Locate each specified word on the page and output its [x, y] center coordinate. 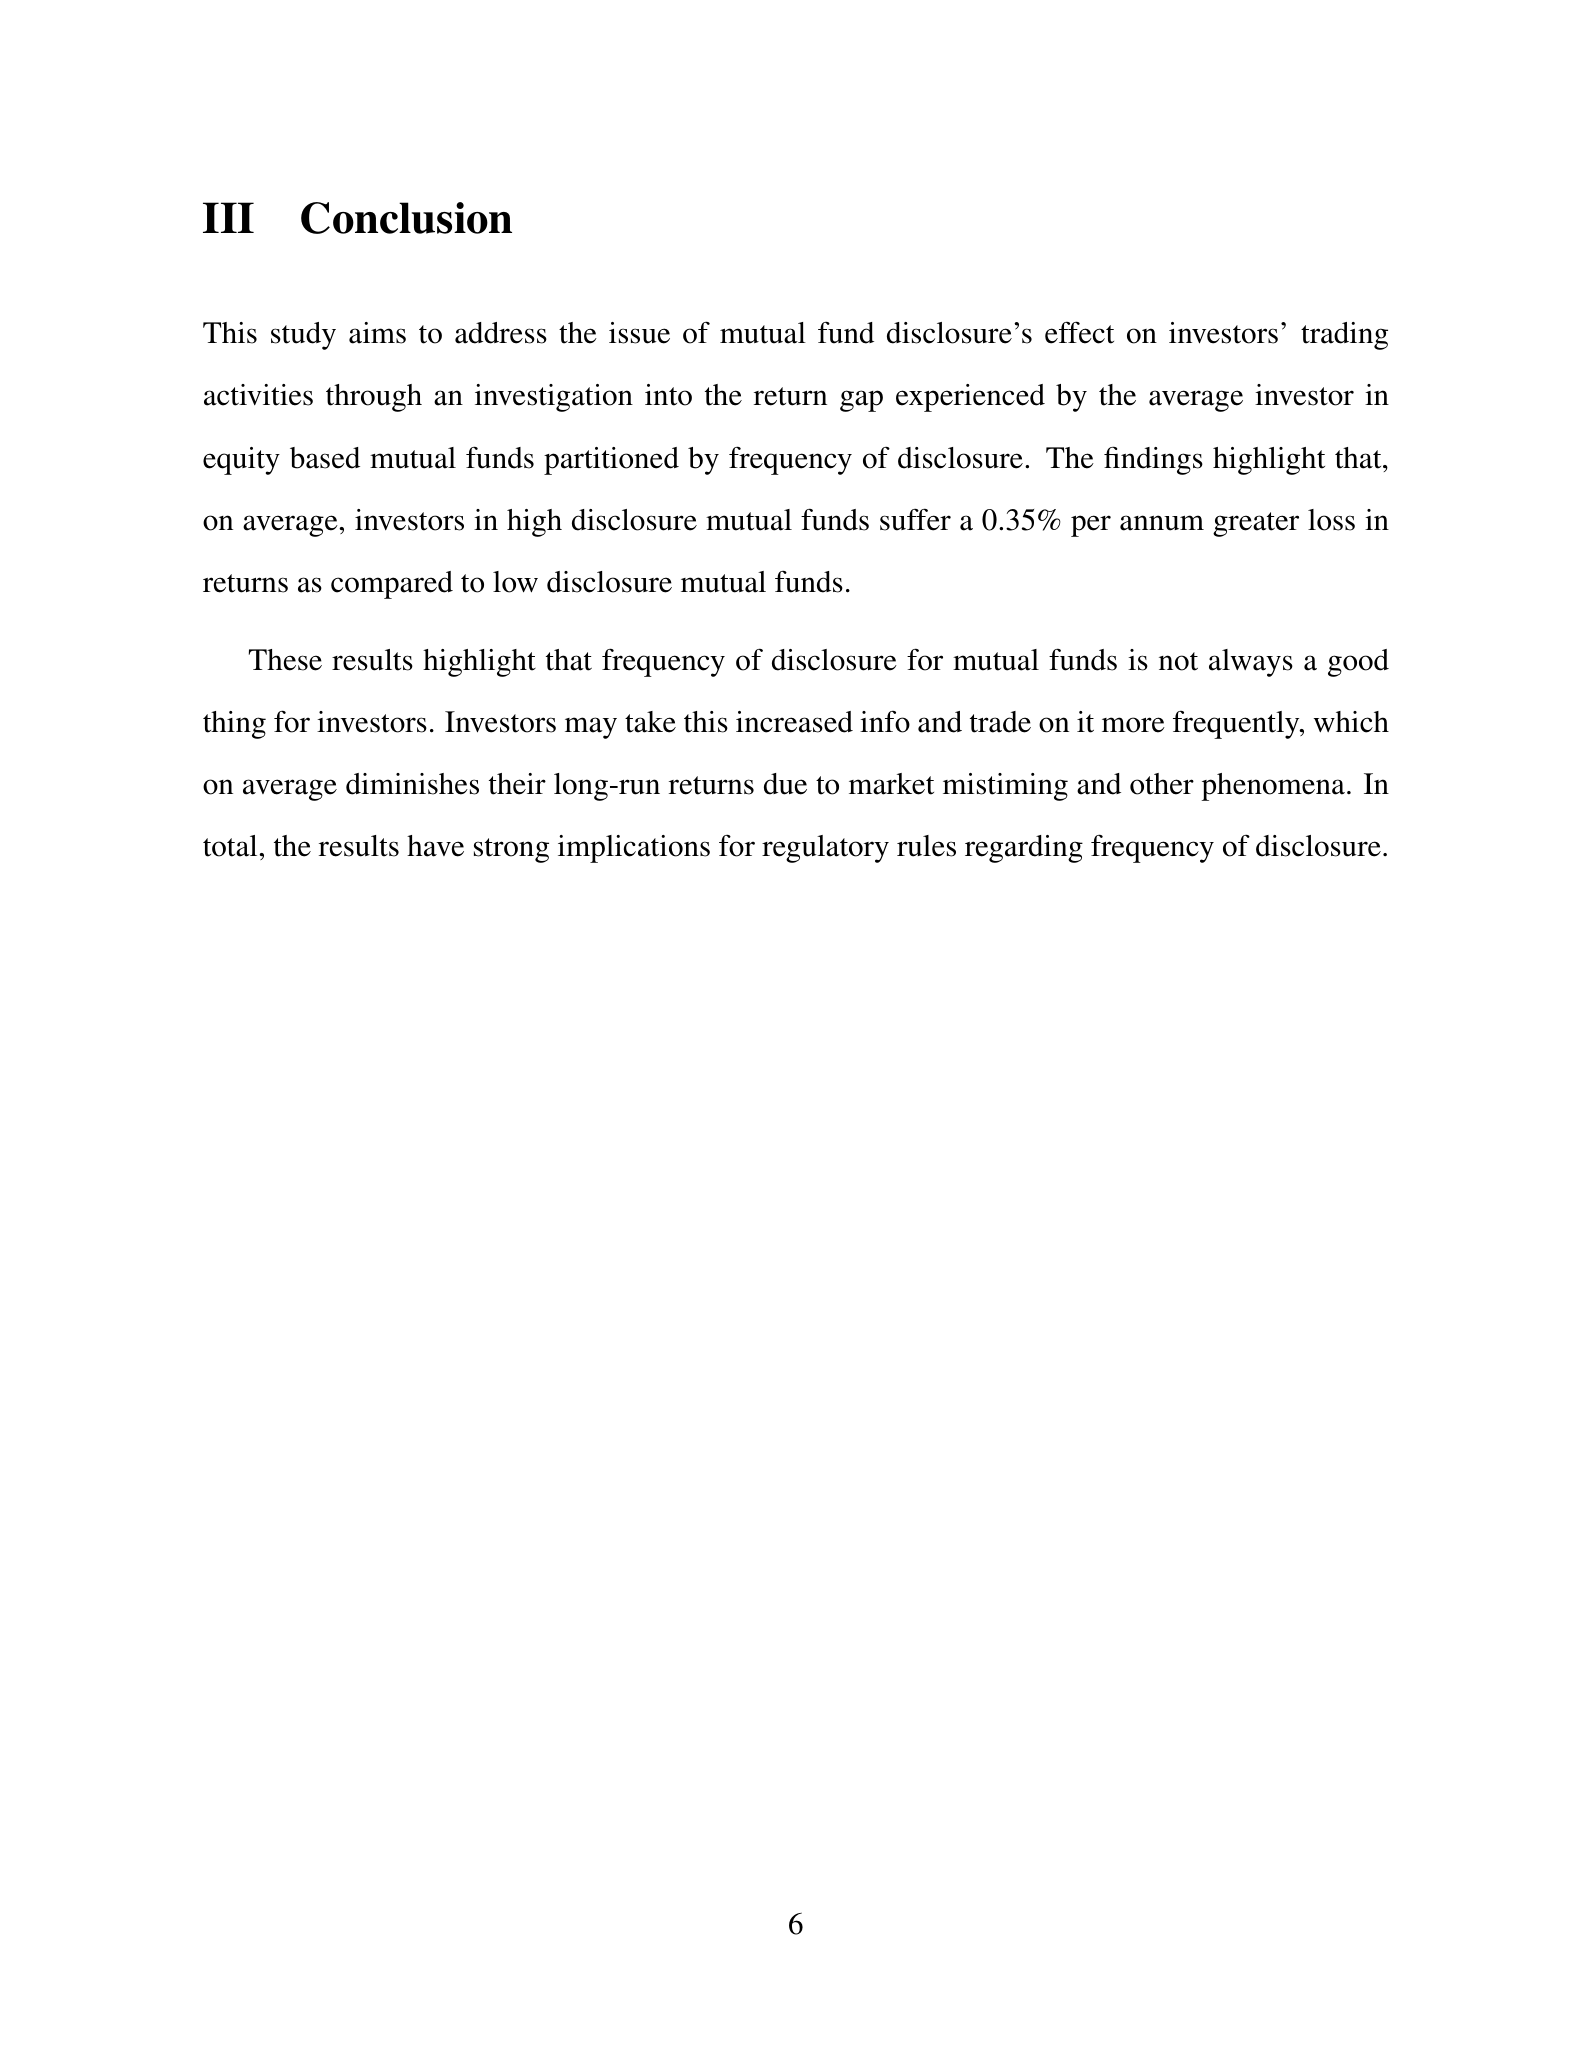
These [285, 660]
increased [794, 722]
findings [1153, 460]
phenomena [1273, 787]
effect [1079, 332]
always [1251, 663]
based [325, 458]
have [435, 846]
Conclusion [406, 218]
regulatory [825, 849]
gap [861, 401]
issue [639, 333]
